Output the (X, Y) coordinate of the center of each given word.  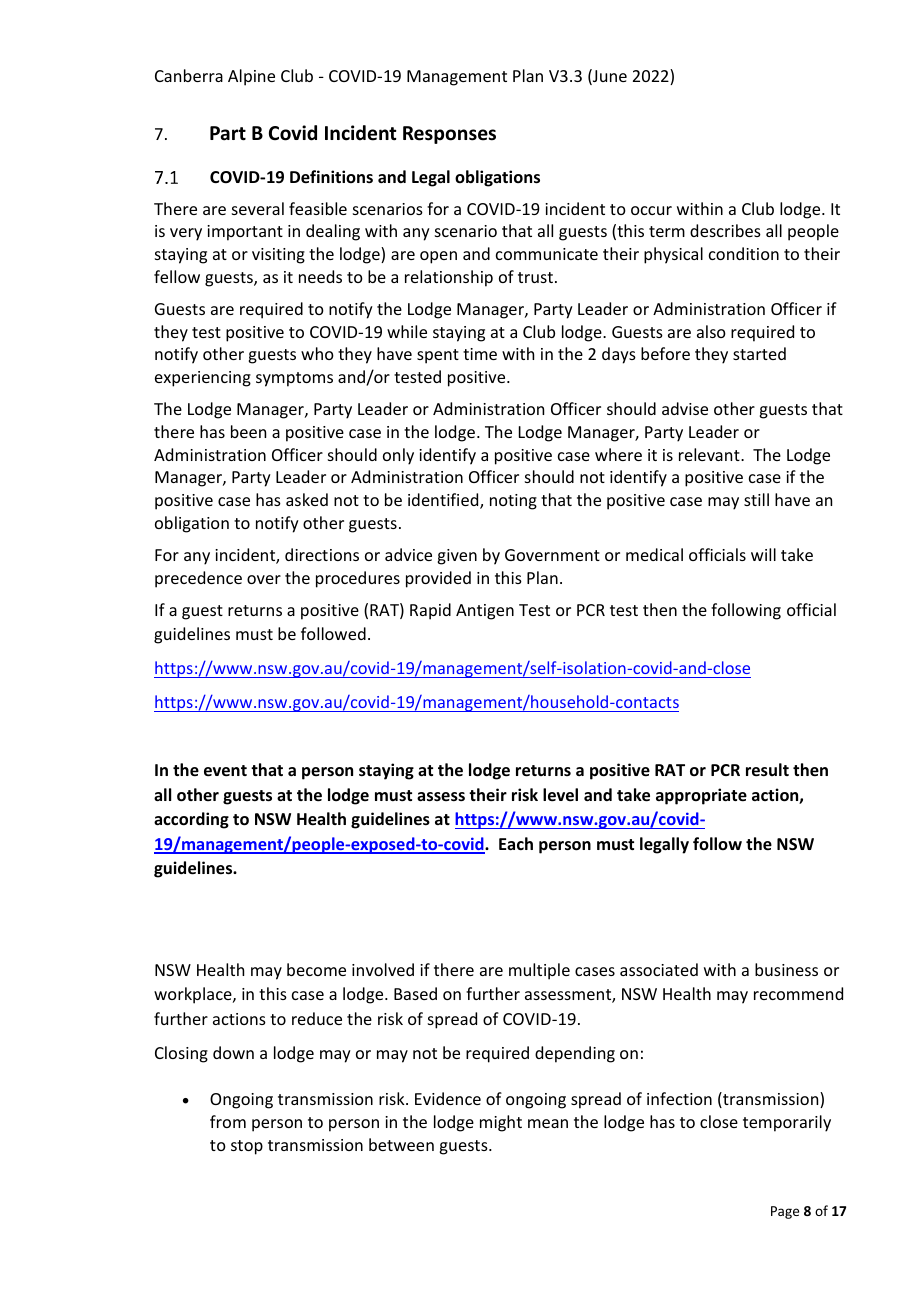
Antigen (485, 612)
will (763, 554)
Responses (449, 135)
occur (651, 210)
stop (247, 1147)
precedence (198, 579)
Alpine (251, 77)
